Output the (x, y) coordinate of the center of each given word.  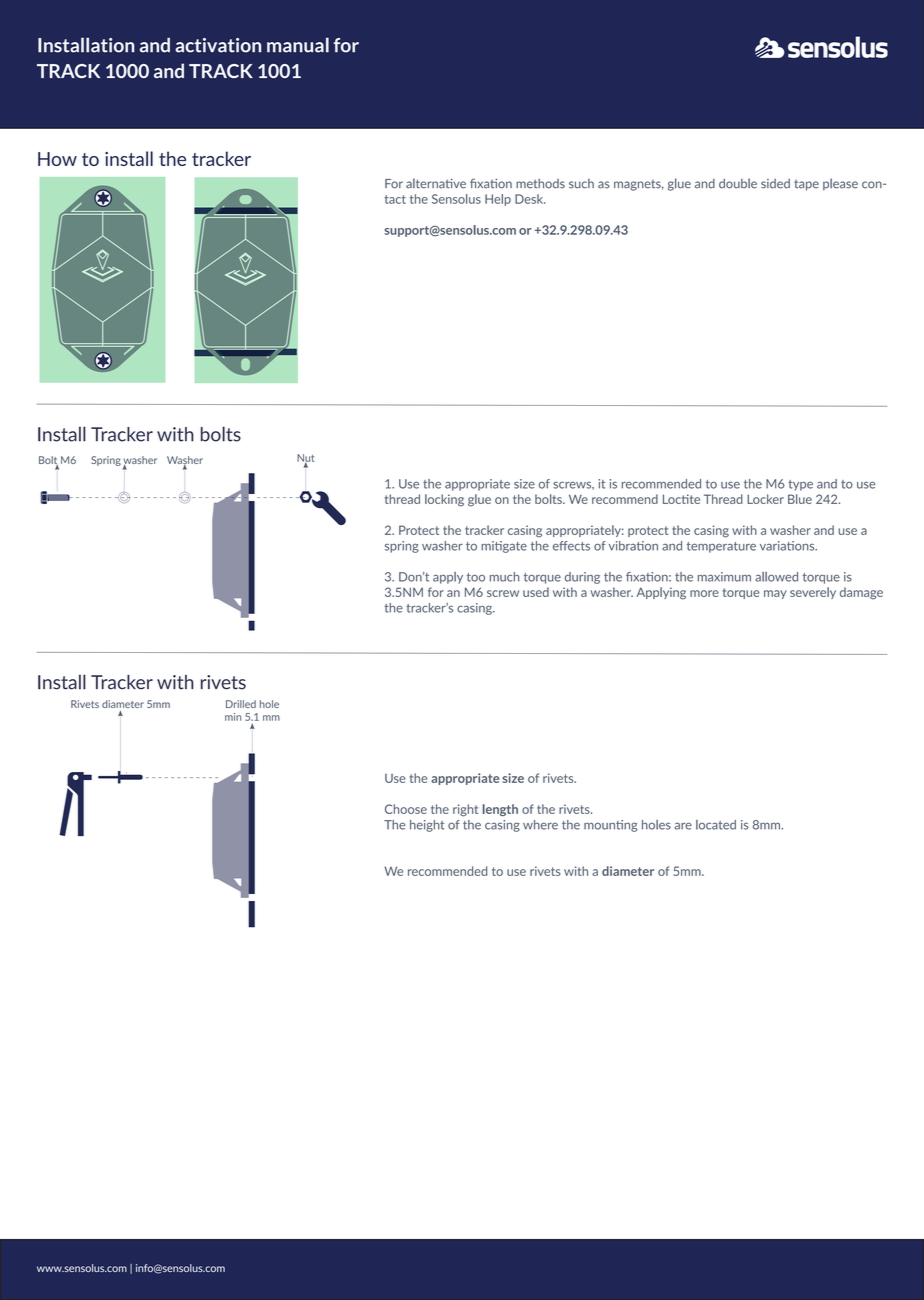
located (716, 825)
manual (298, 45)
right (465, 810)
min (233, 717)
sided (775, 184)
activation (218, 45)
